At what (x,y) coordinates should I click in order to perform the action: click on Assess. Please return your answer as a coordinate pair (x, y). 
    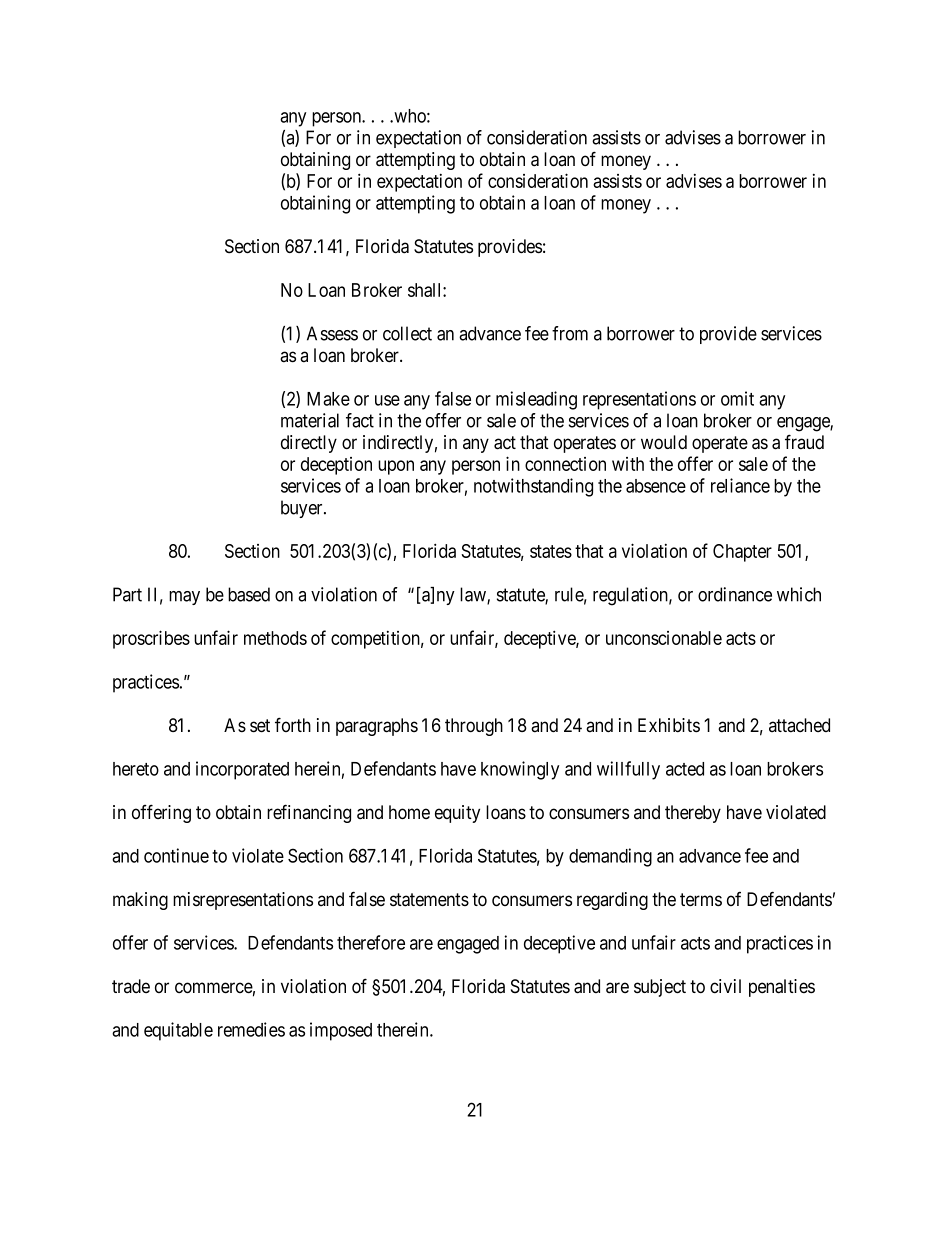
    Looking at the image, I should click on (332, 333).
